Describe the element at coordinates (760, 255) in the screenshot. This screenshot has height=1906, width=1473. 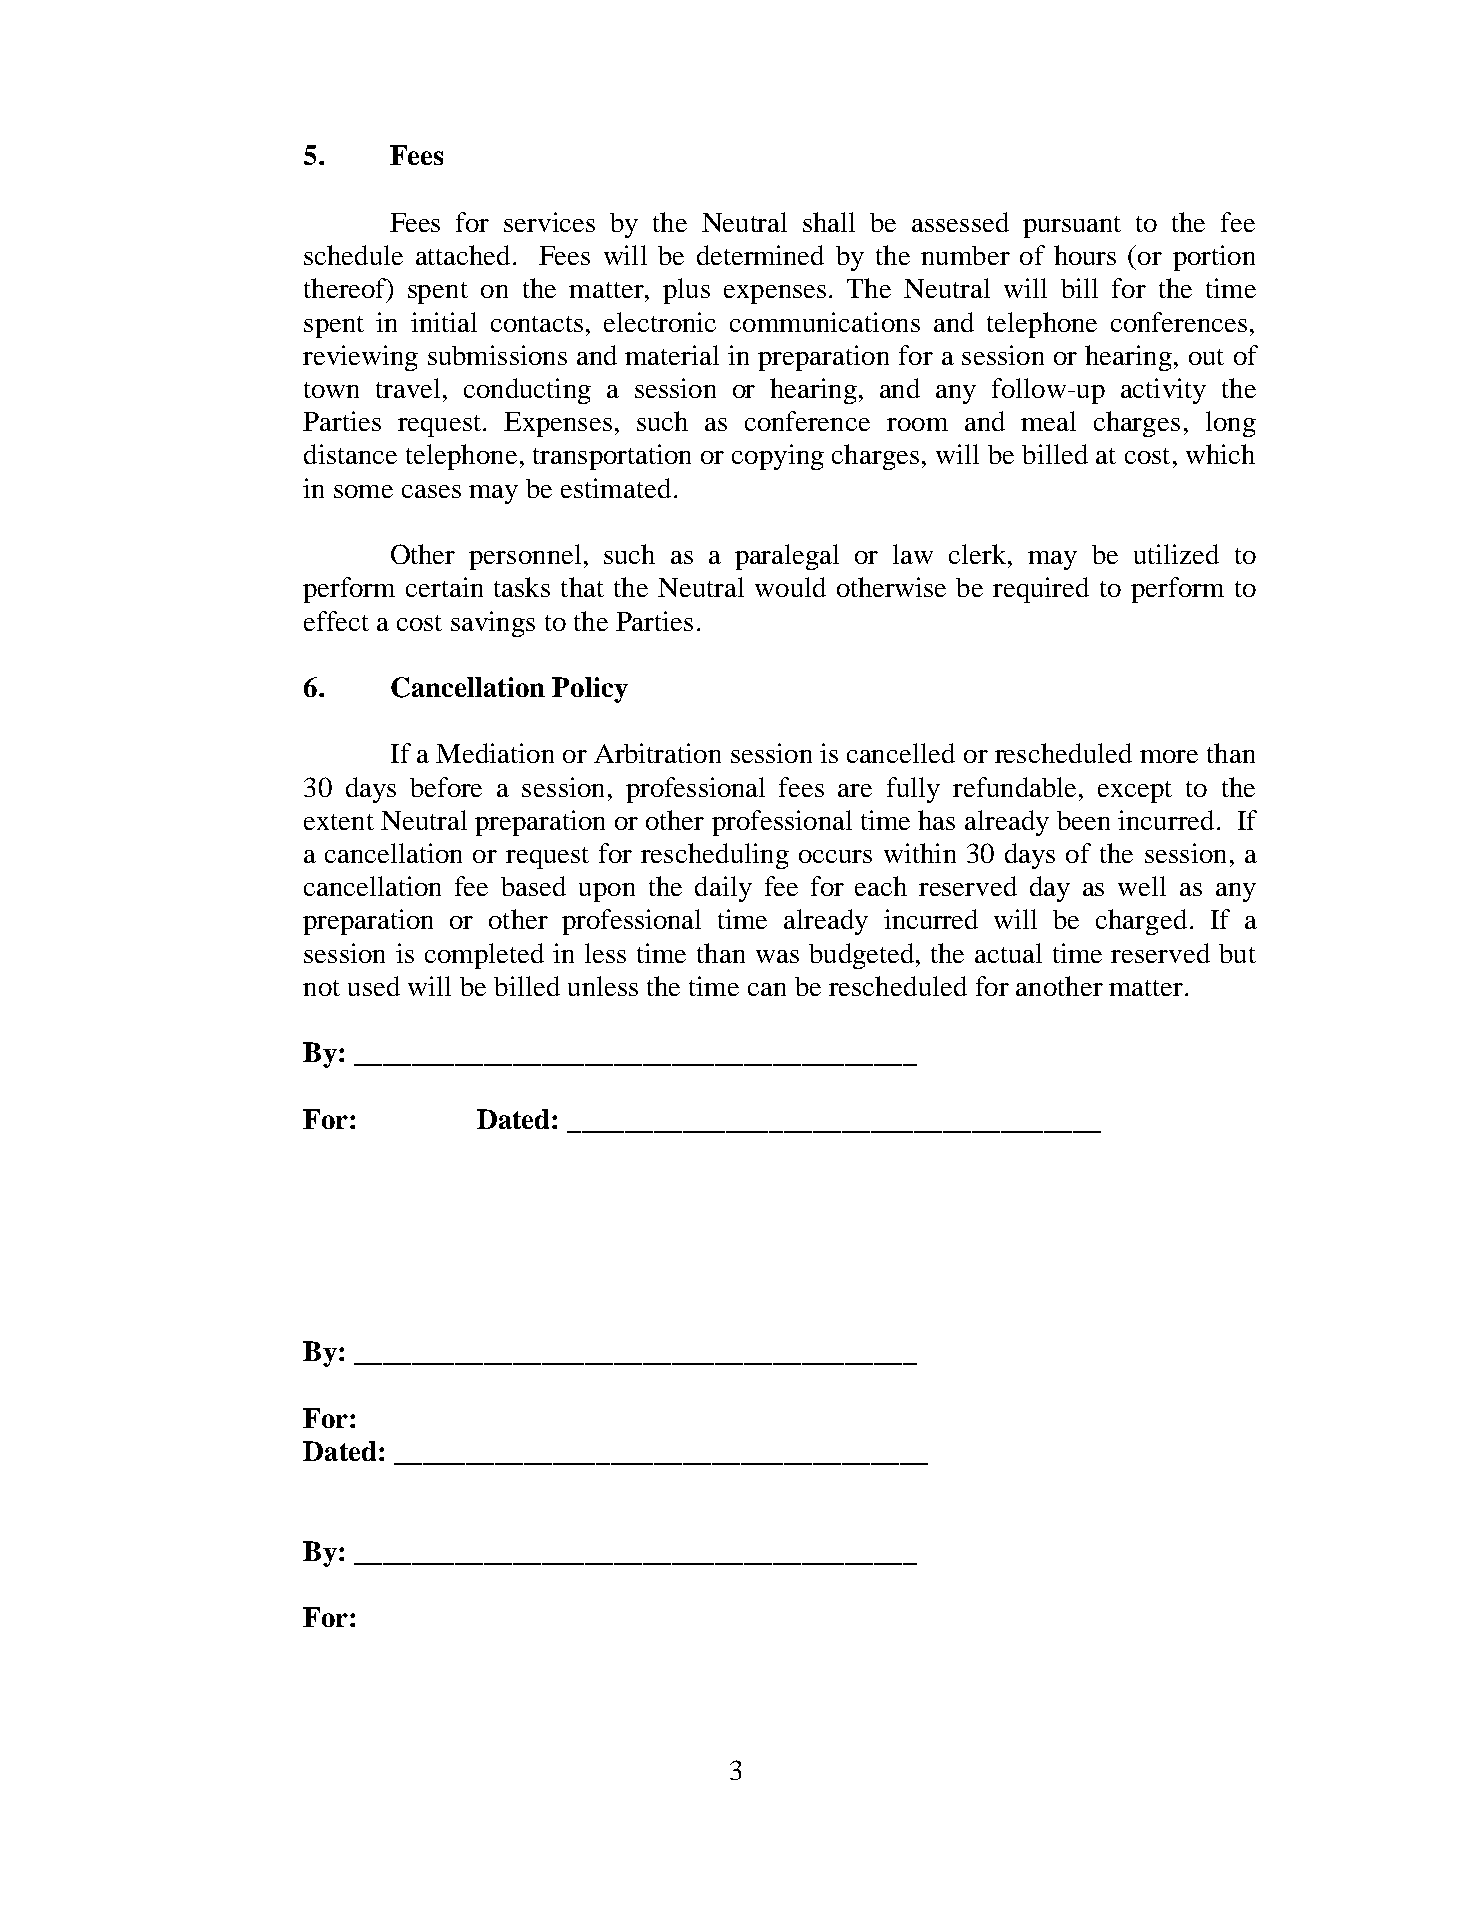
I see `determined` at that location.
